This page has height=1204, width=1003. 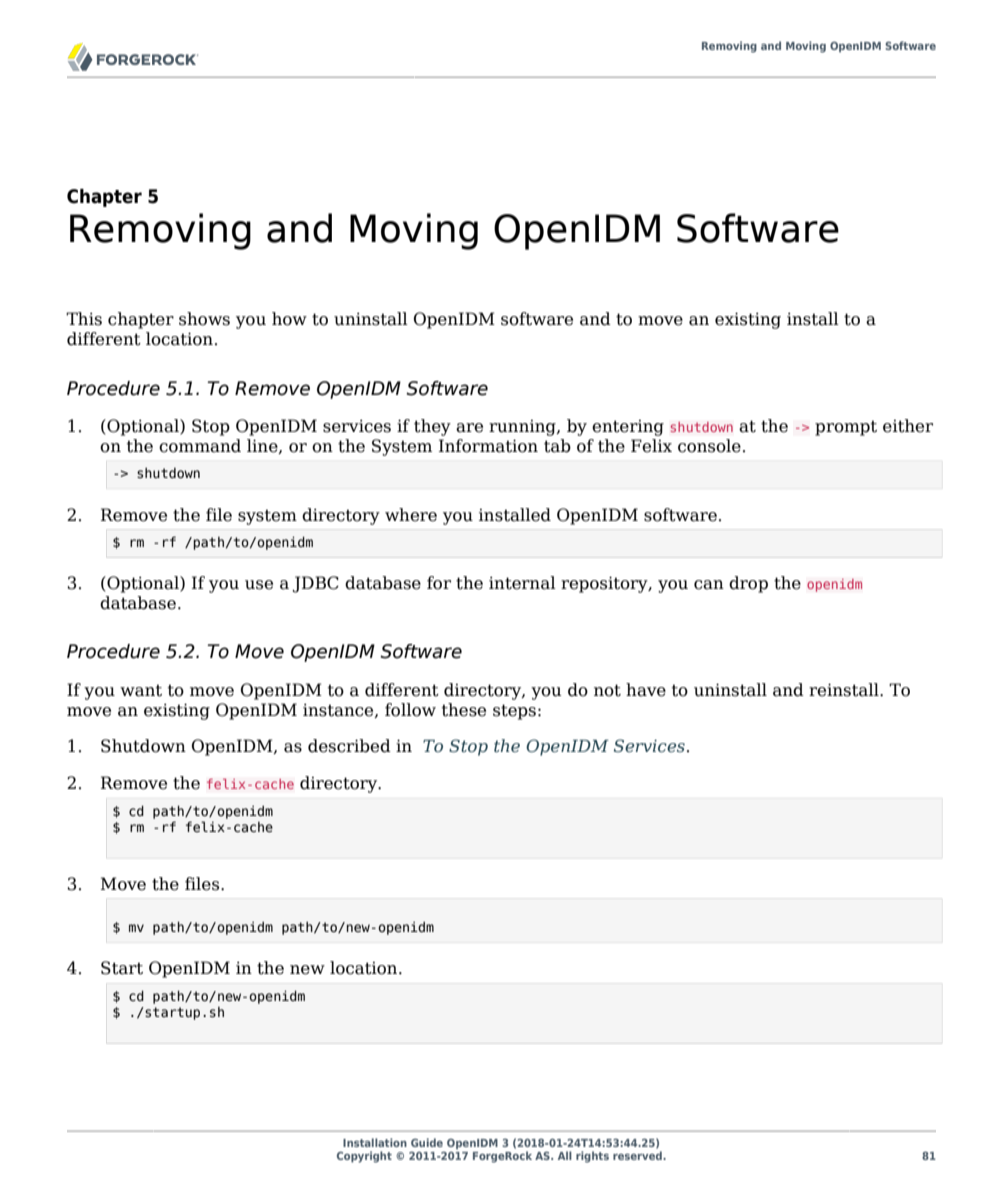 What do you see at coordinates (204, 319) in the page?
I see `shows` at bounding box center [204, 319].
